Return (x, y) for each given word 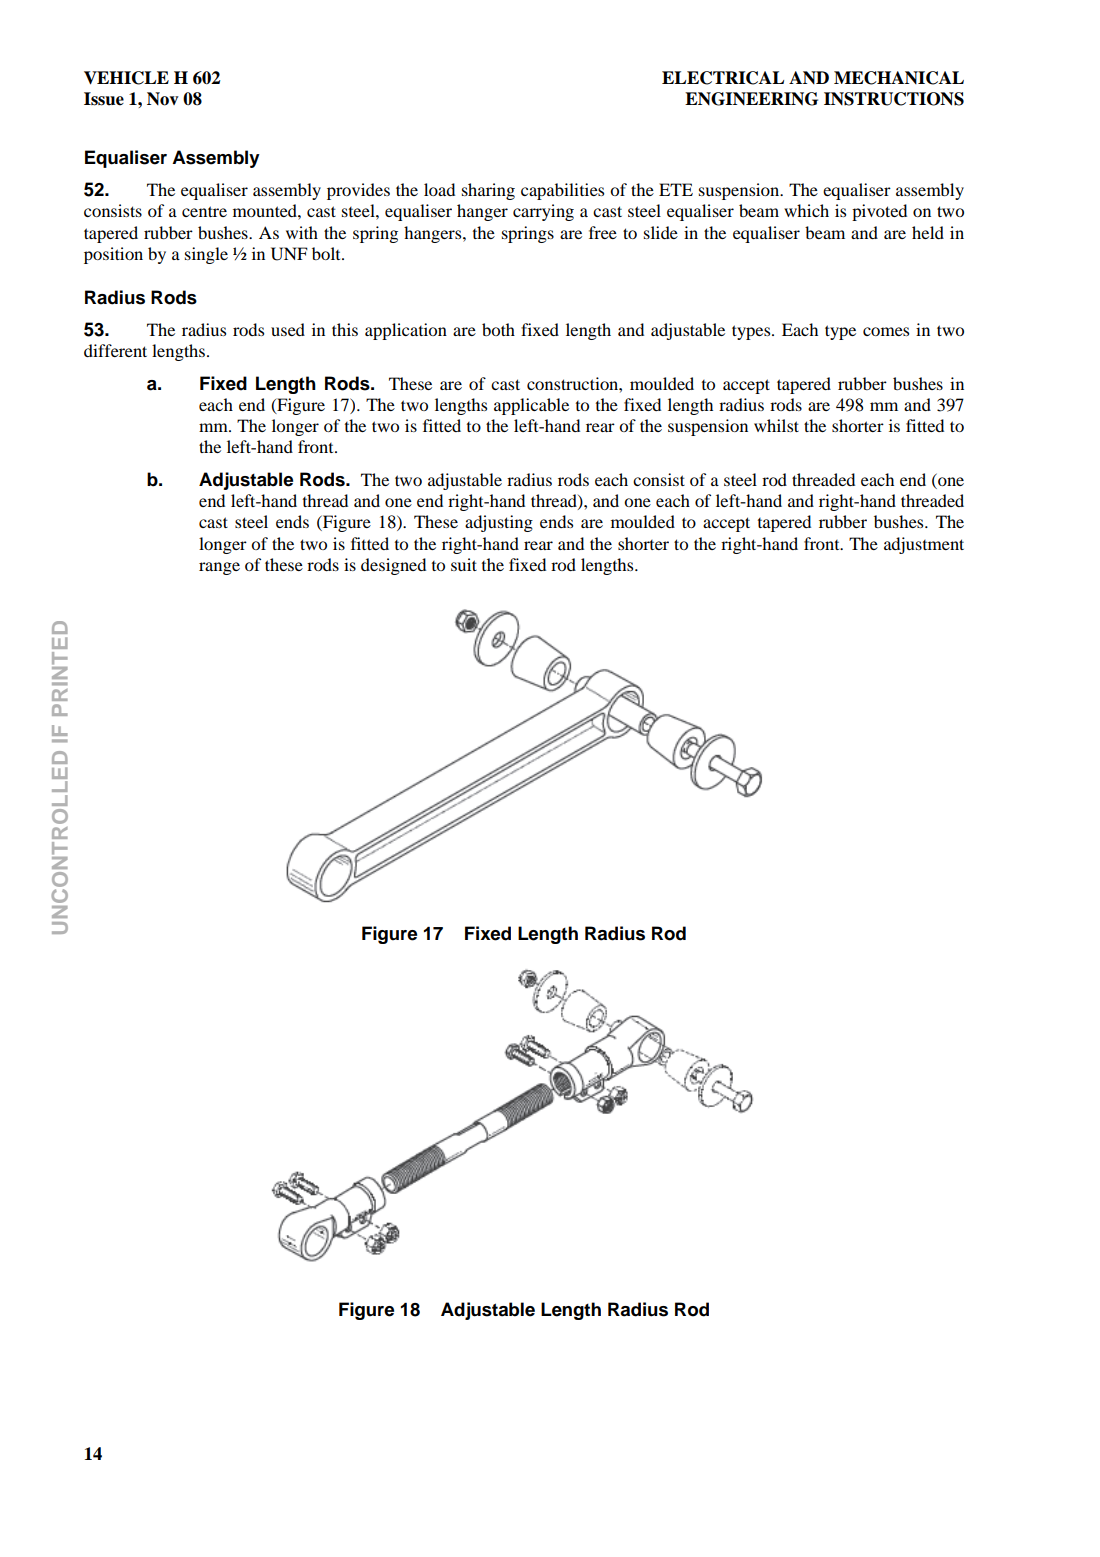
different (115, 350)
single (206, 255)
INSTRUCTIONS (894, 99)
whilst (776, 425)
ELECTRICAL (723, 78)
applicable (531, 406)
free (603, 232)
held (928, 232)
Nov (163, 99)
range (219, 568)
